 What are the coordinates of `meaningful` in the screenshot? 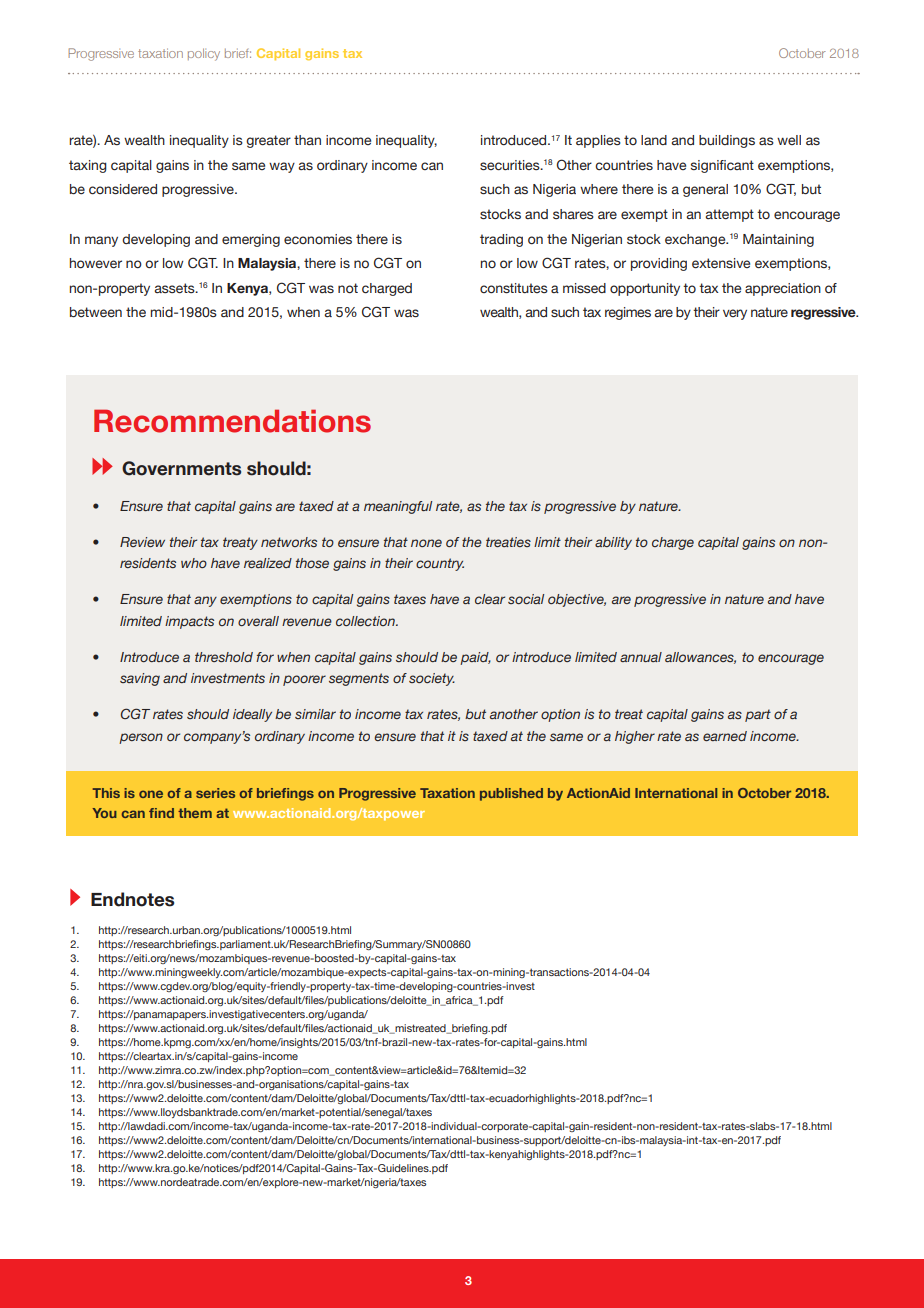 It's located at (398, 507).
